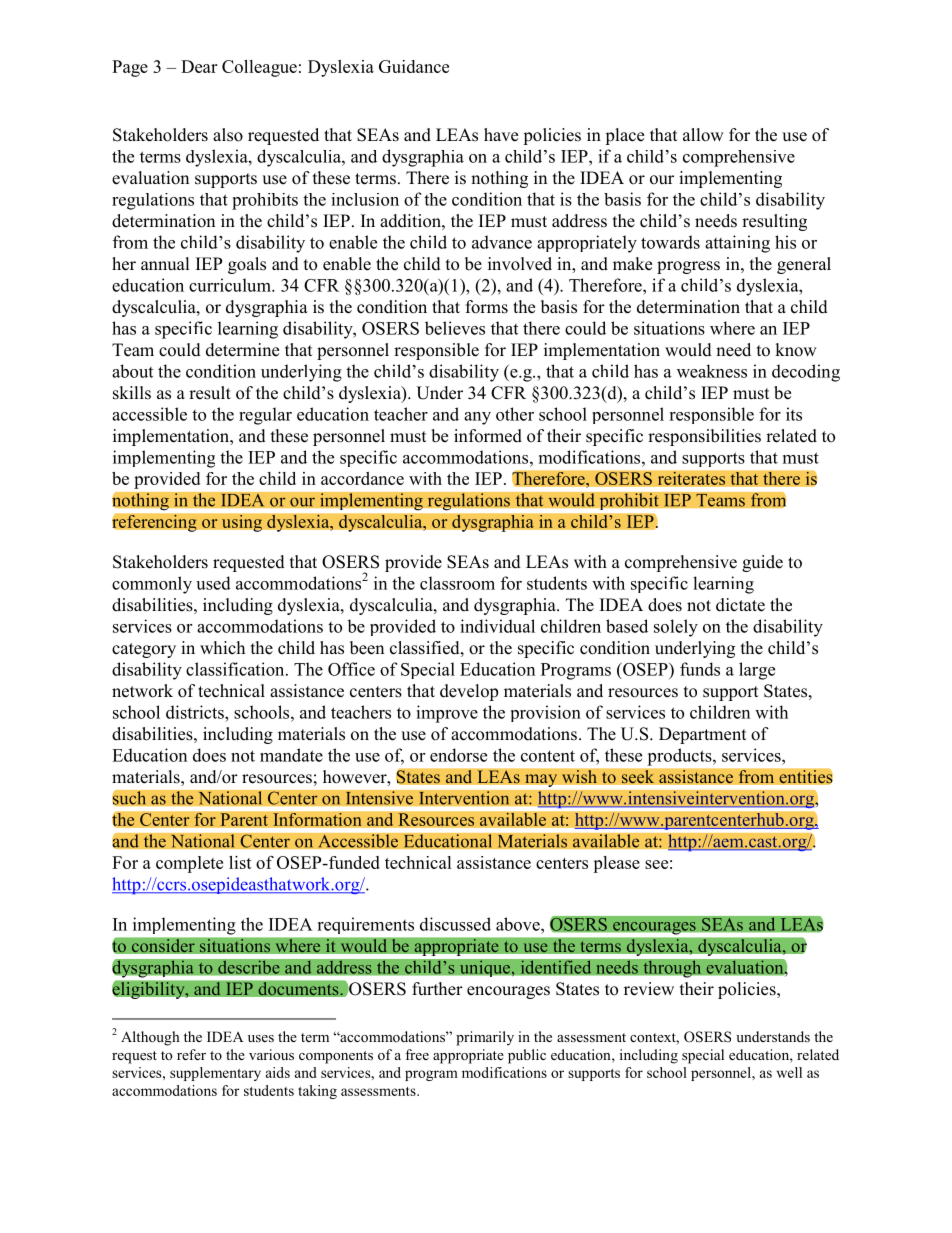  Describe the element at coordinates (457, 583) in the document. I see `classroom` at that location.
